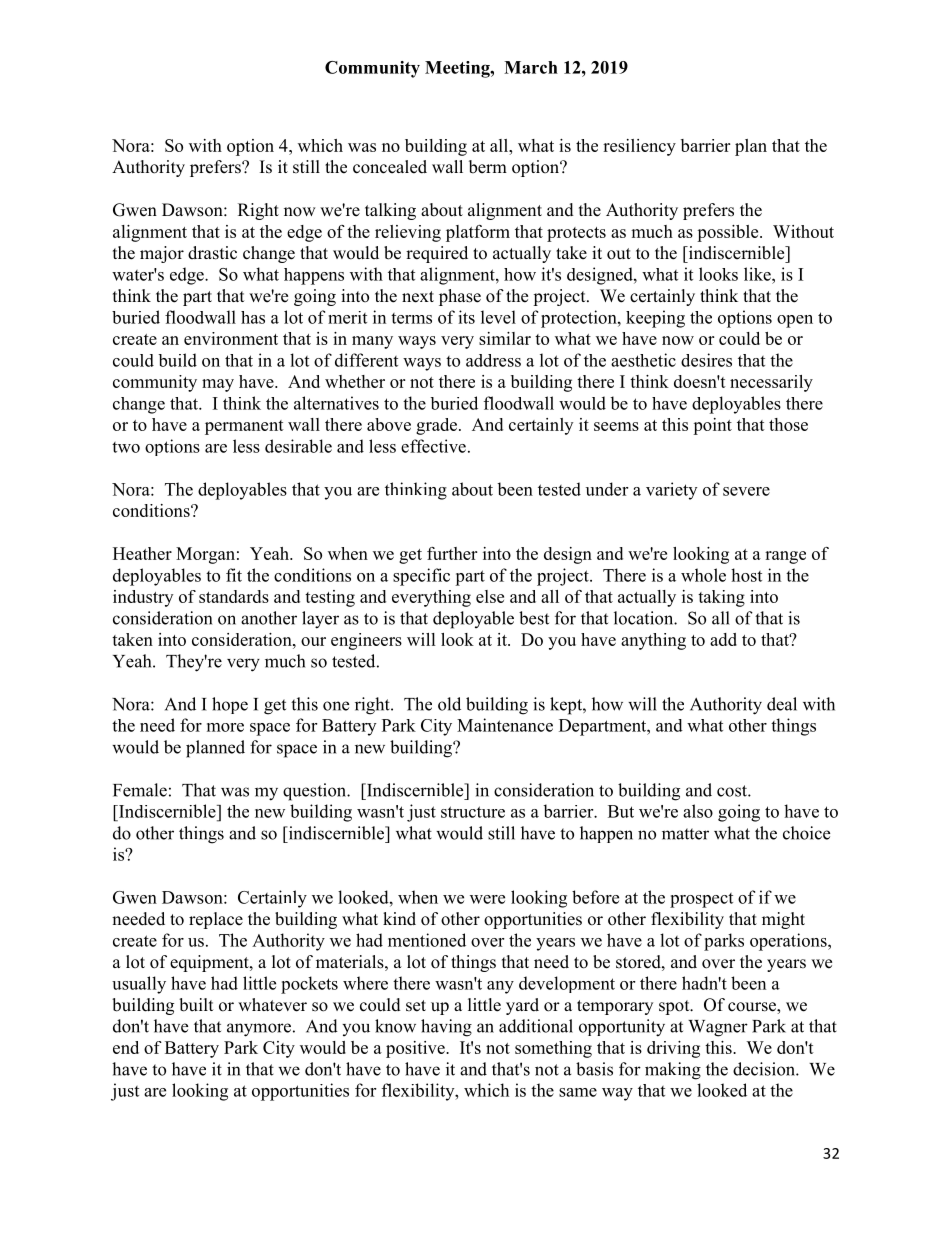  What do you see at coordinates (140, 790) in the screenshot?
I see `Female` at bounding box center [140, 790].
